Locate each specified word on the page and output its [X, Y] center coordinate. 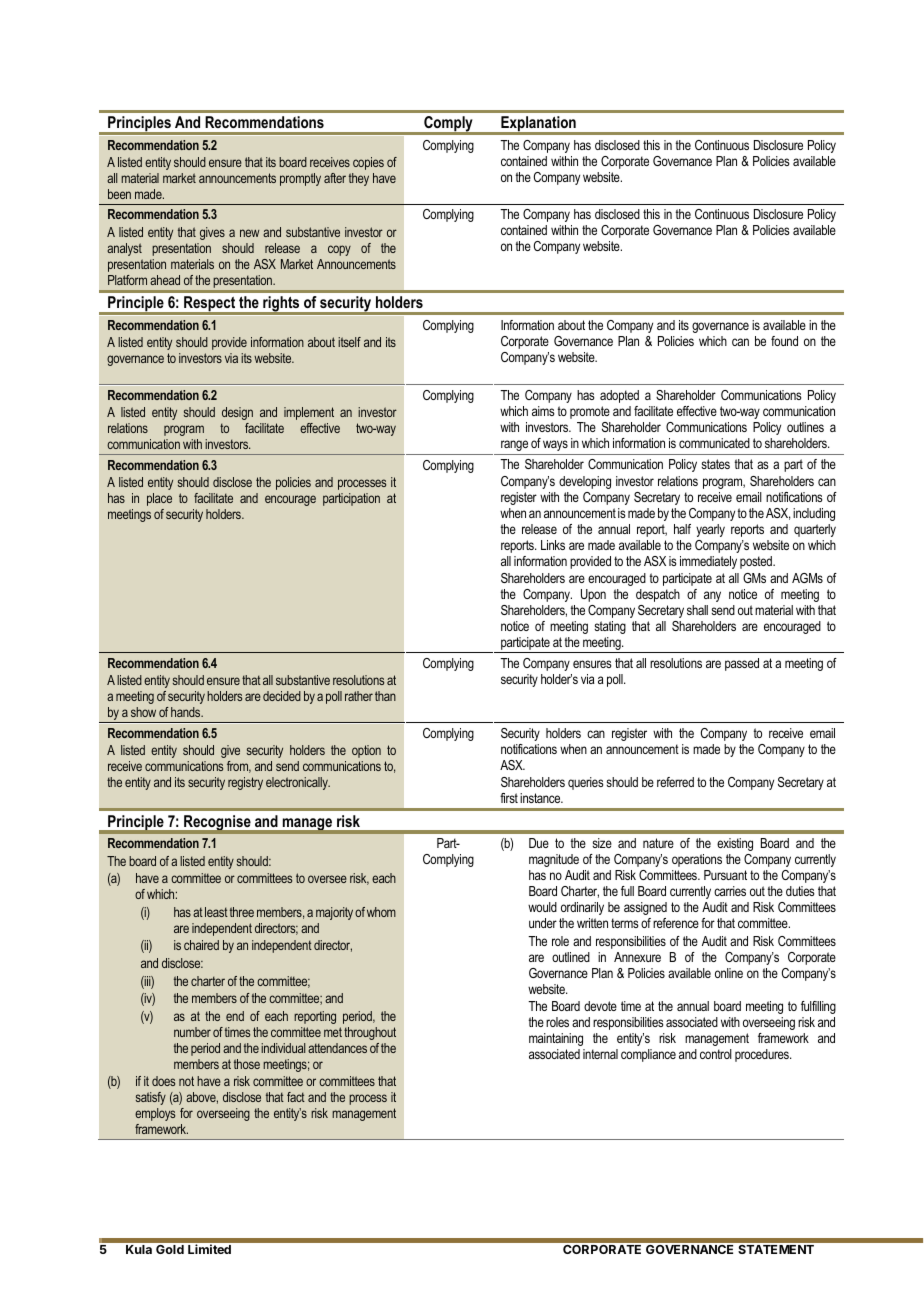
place [159, 499]
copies [368, 163]
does [163, 1081]
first [509, 798]
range [514, 445]
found [784, 341]
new [250, 233]
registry [245, 783]
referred [675, 782]
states [715, 464]
